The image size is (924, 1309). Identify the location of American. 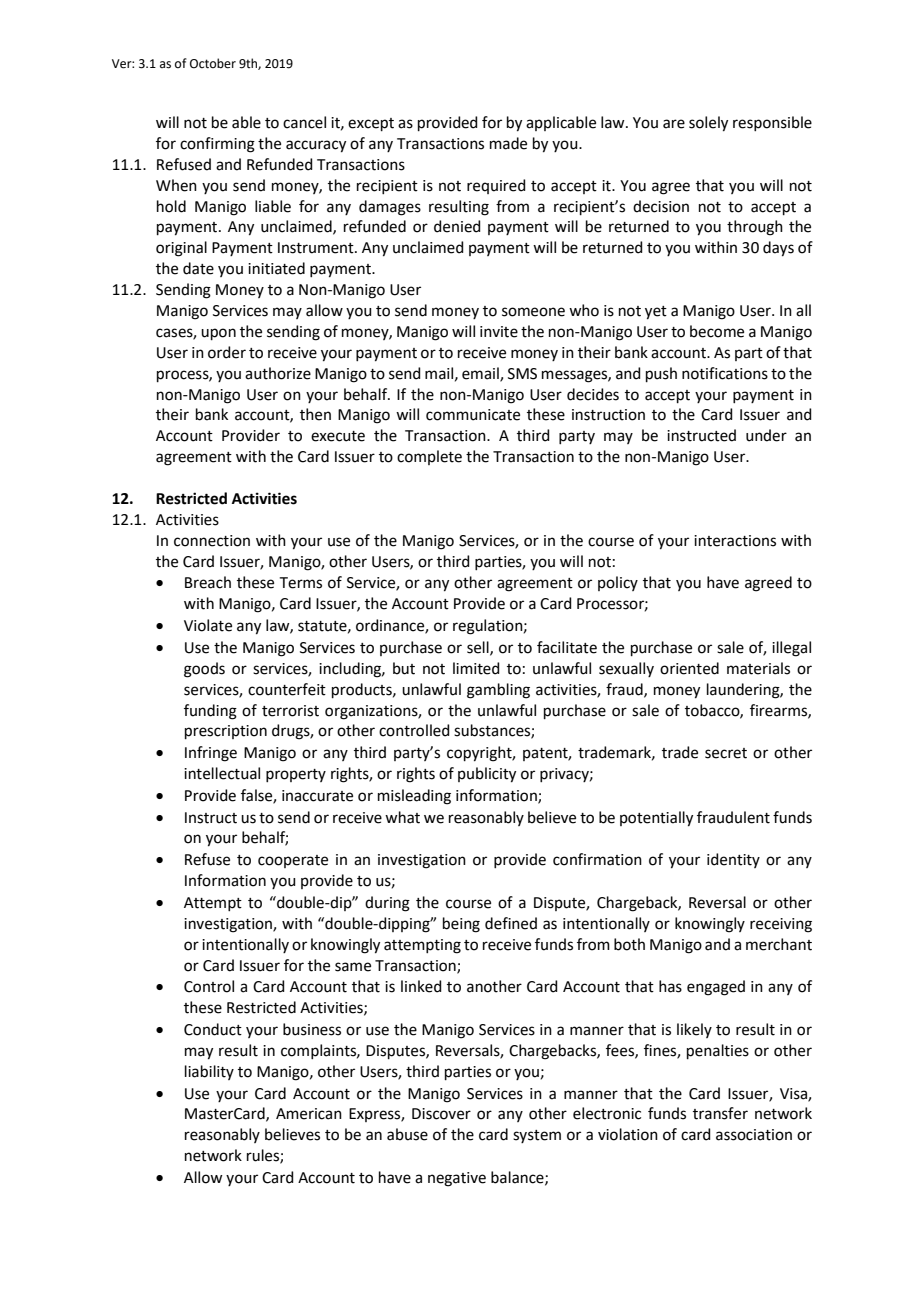
(309, 1114).
